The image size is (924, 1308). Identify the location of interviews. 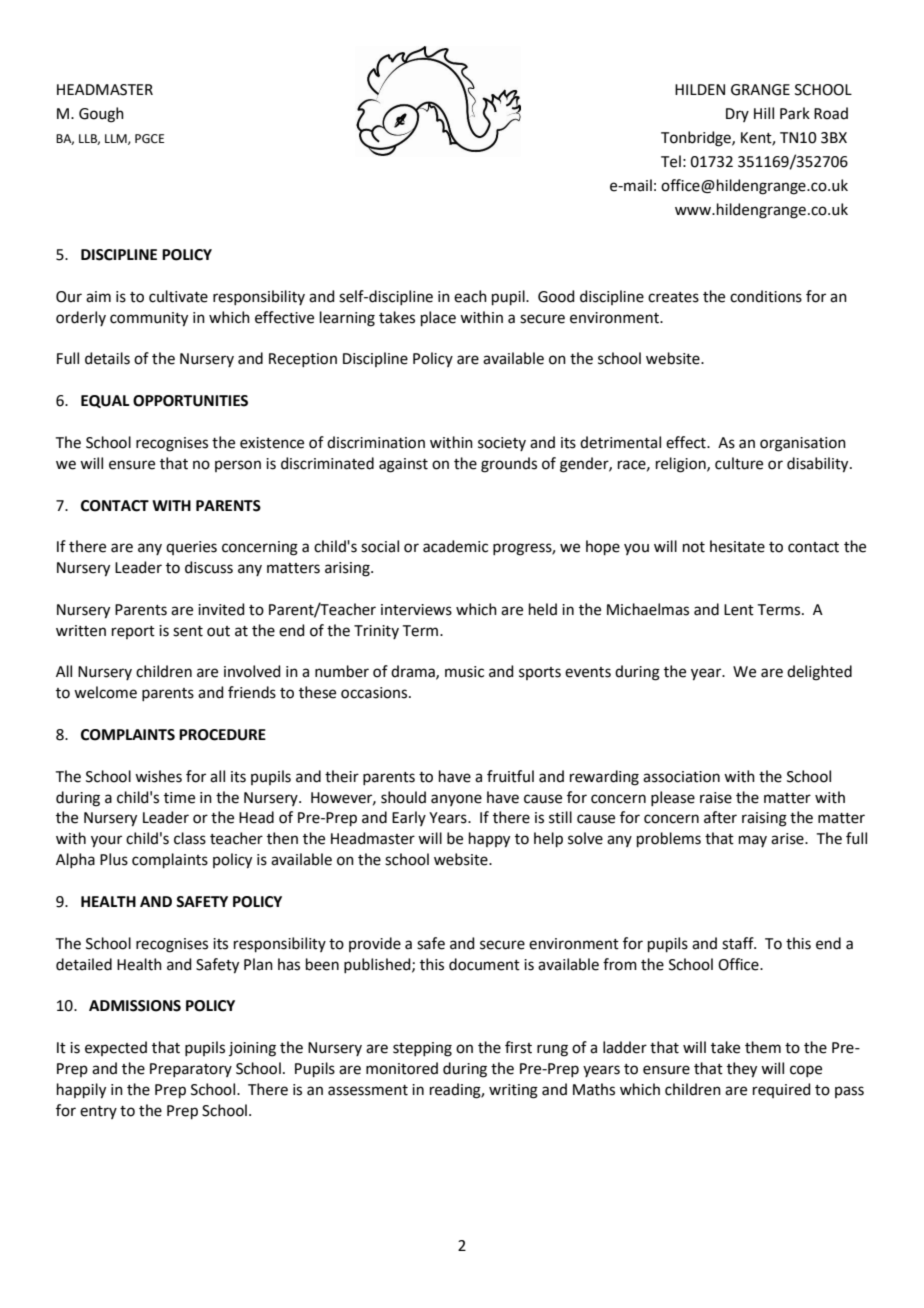
(416, 610).
